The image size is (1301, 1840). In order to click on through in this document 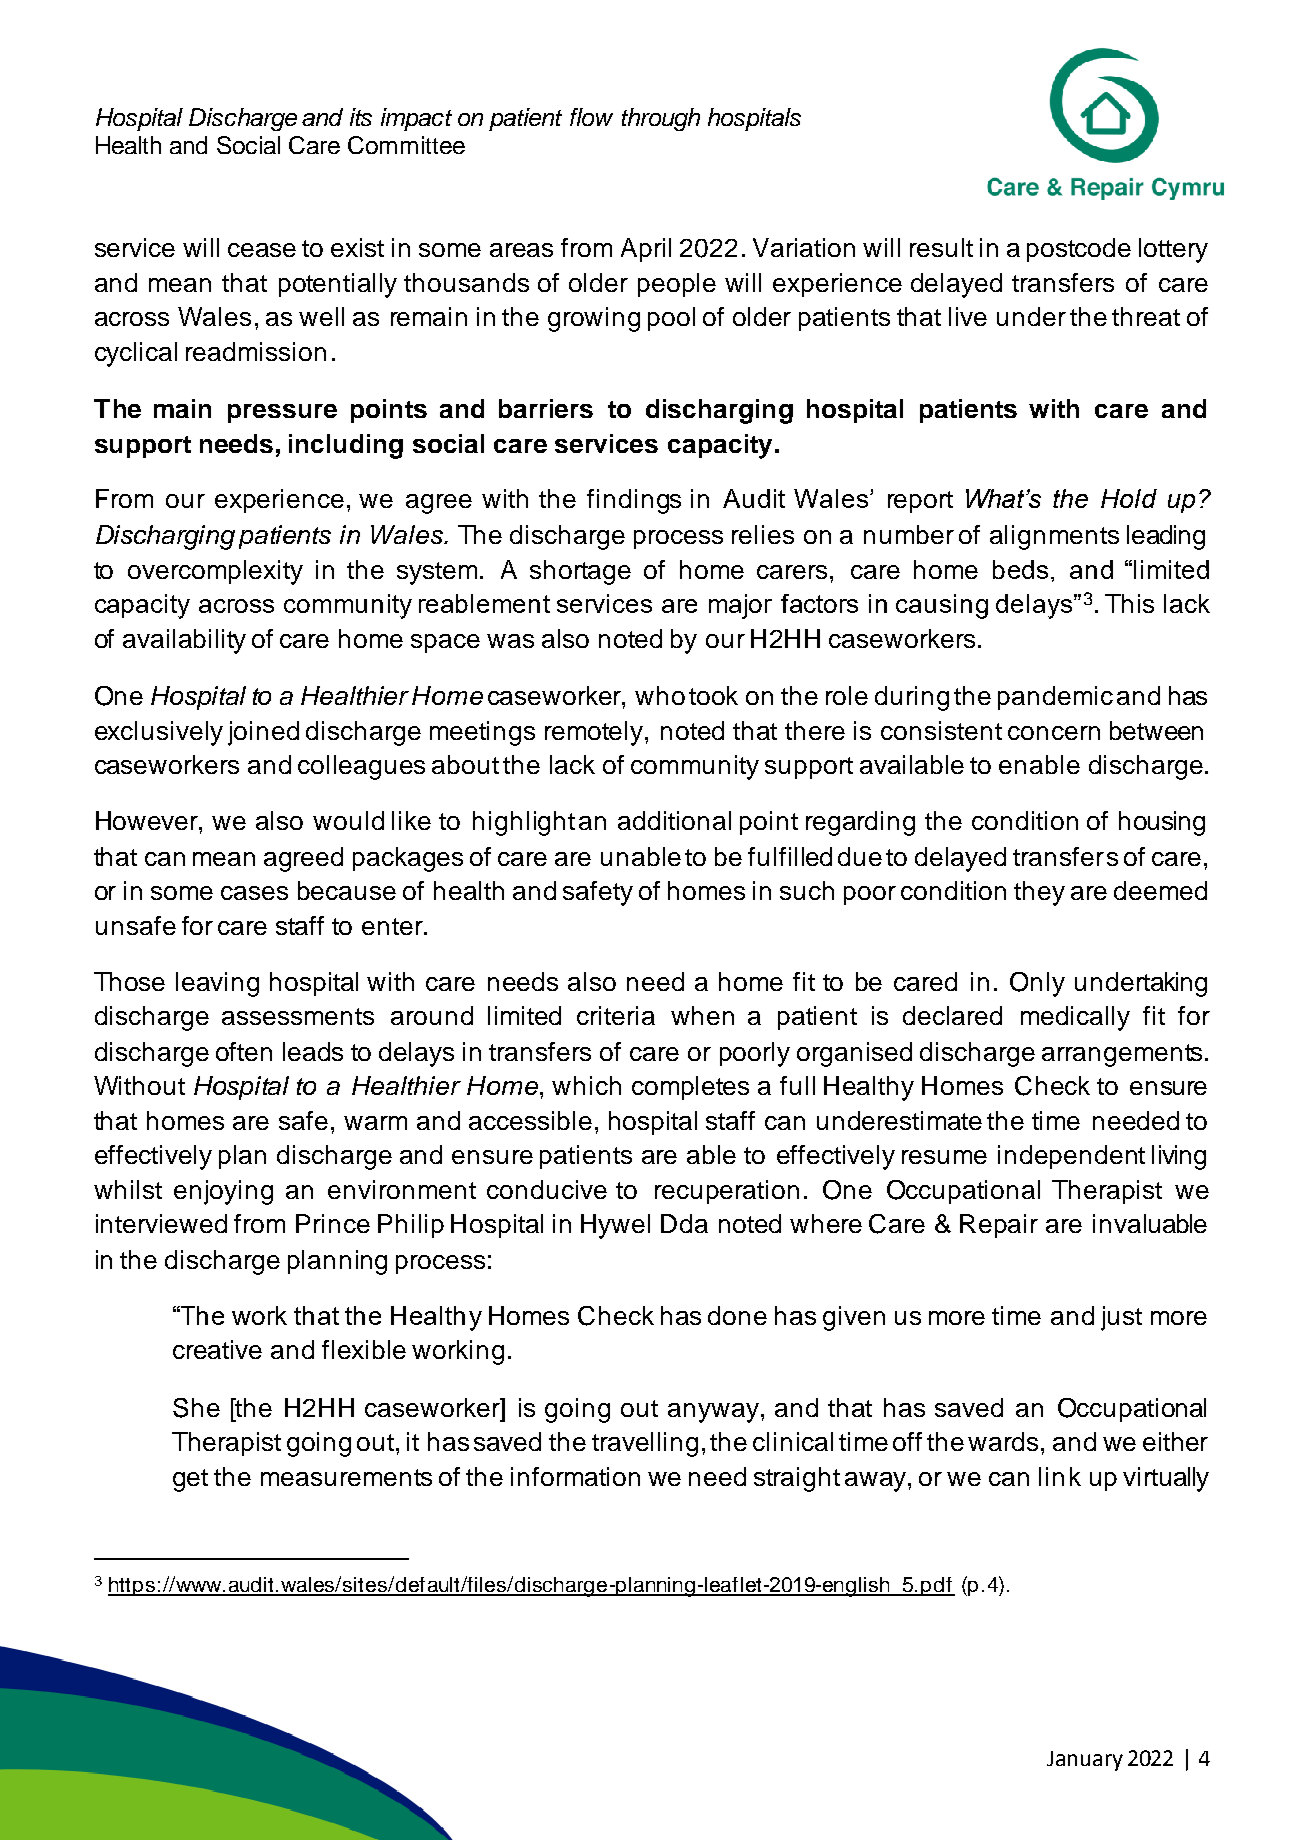, I will do `click(661, 119)`.
